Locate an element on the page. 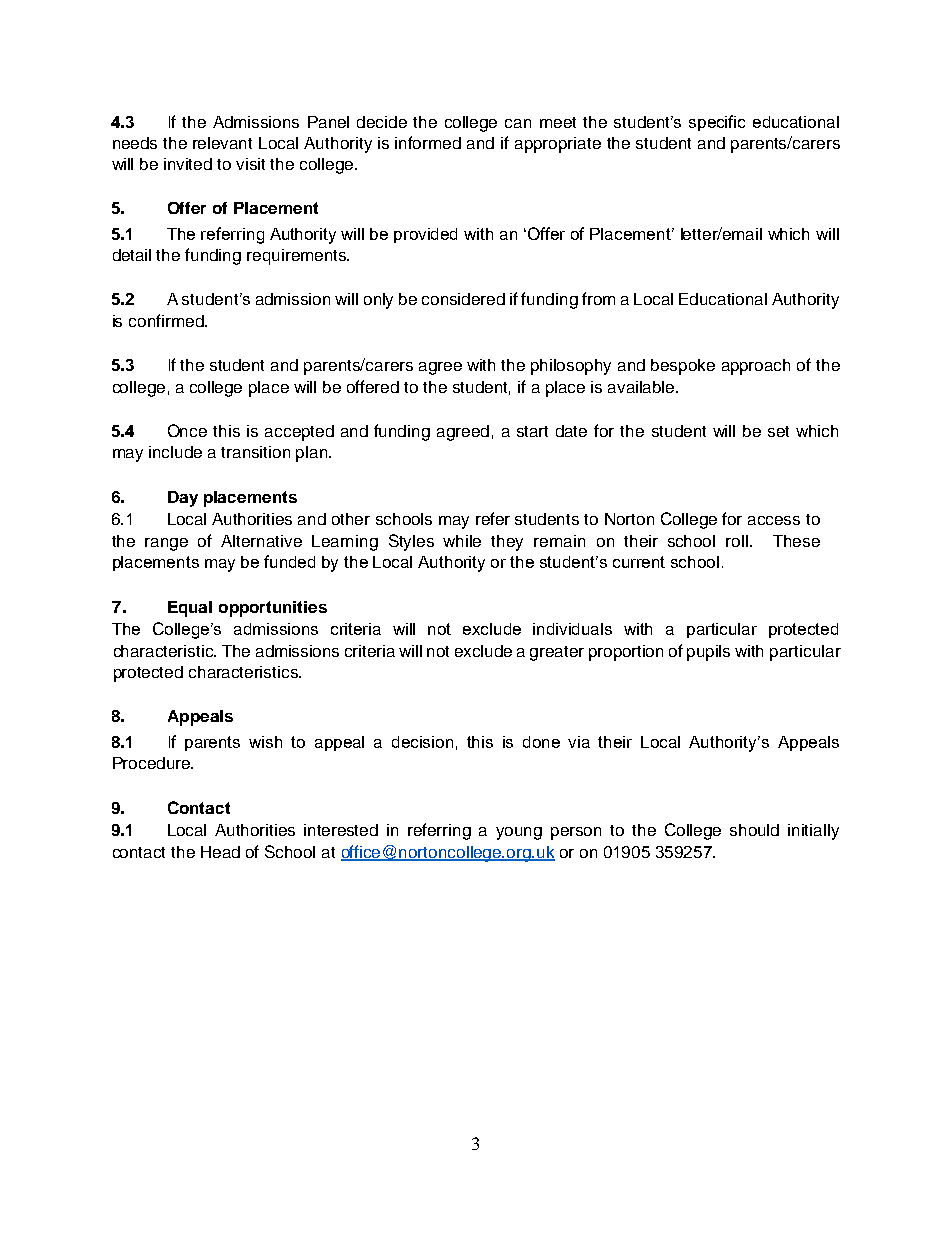 Image resolution: width=952 pixels, height=1233 pixels. Head is located at coordinates (220, 852).
